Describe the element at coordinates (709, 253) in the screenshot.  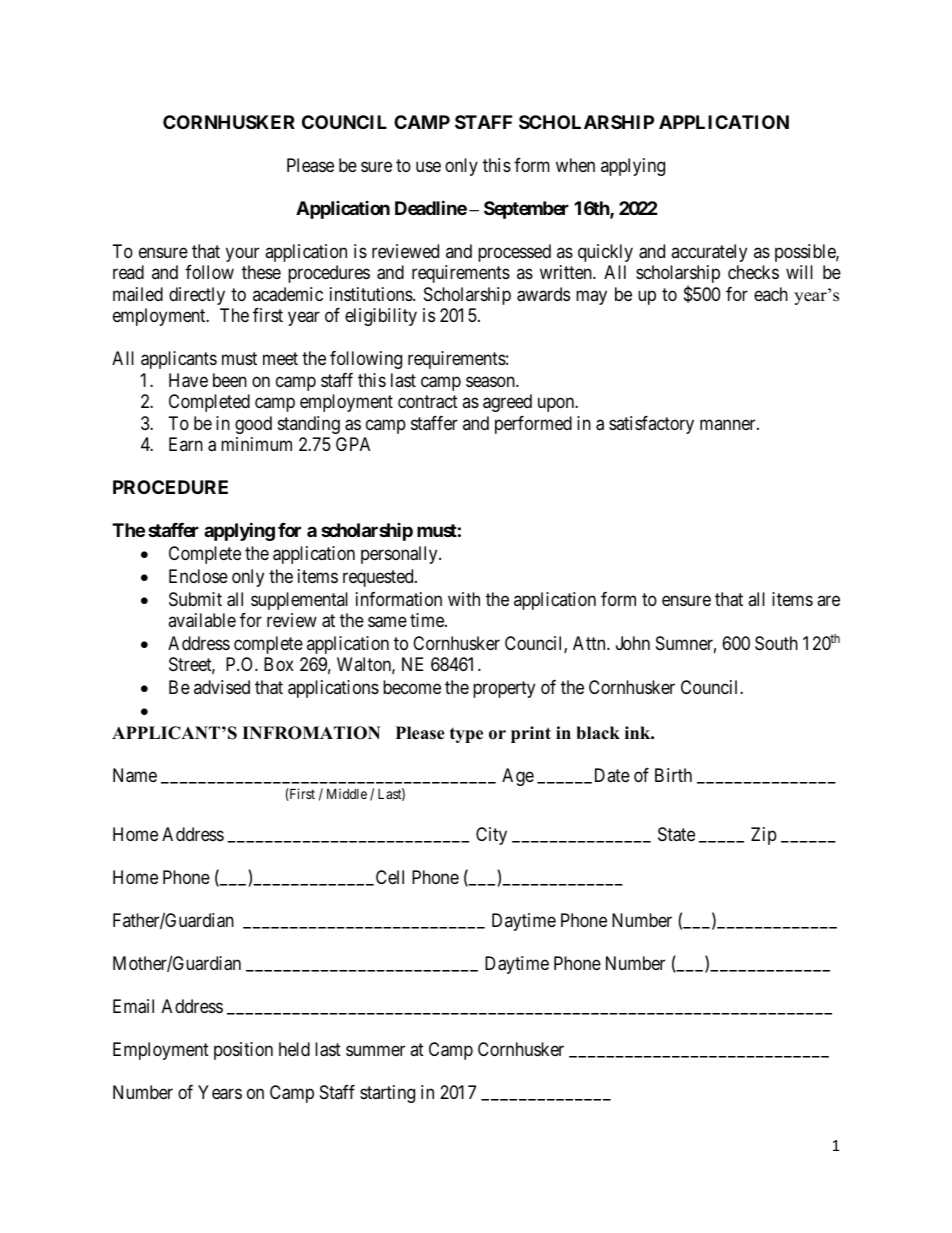
I see `accurately` at that location.
